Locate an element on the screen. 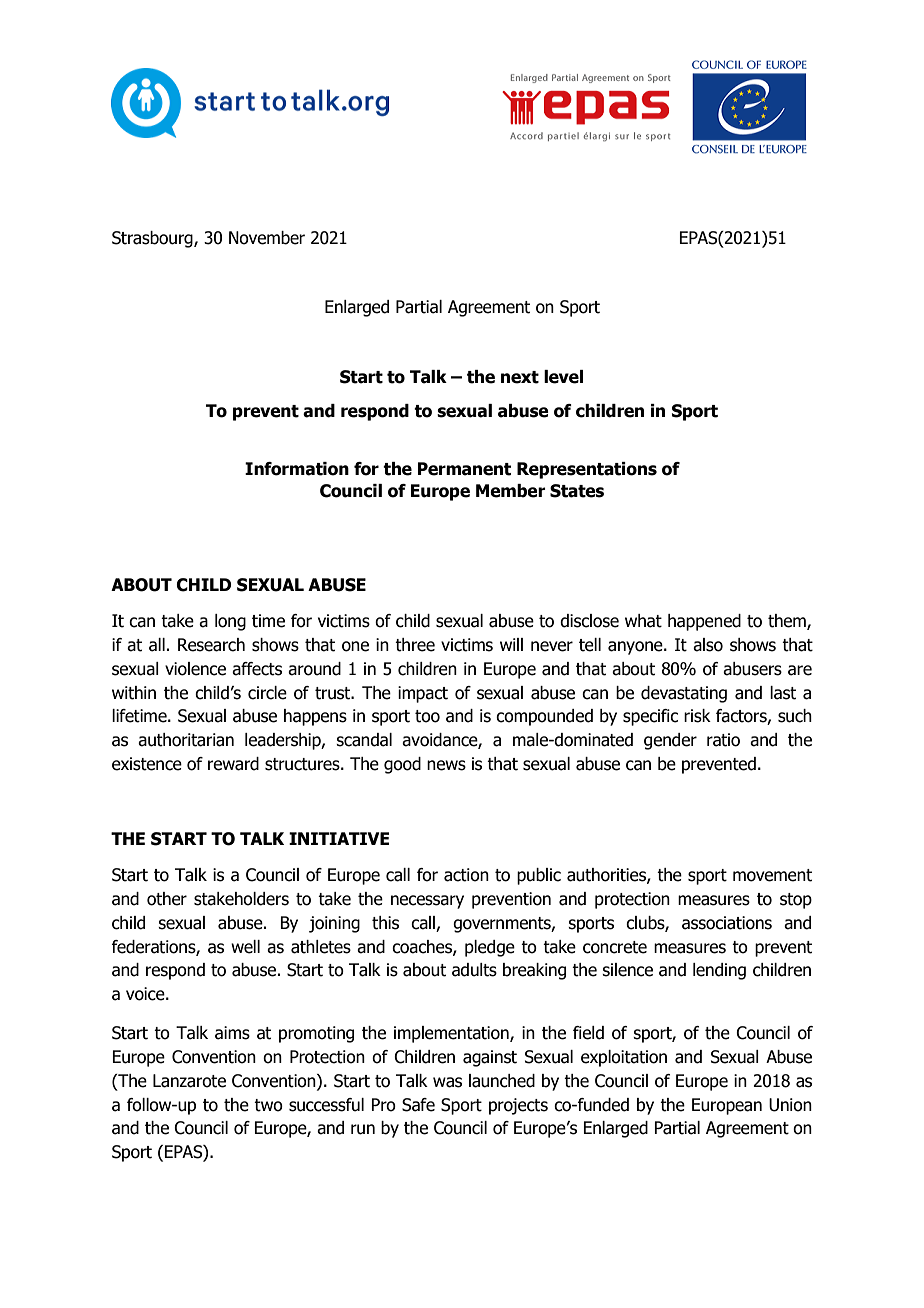  action is located at coordinates (466, 875).
